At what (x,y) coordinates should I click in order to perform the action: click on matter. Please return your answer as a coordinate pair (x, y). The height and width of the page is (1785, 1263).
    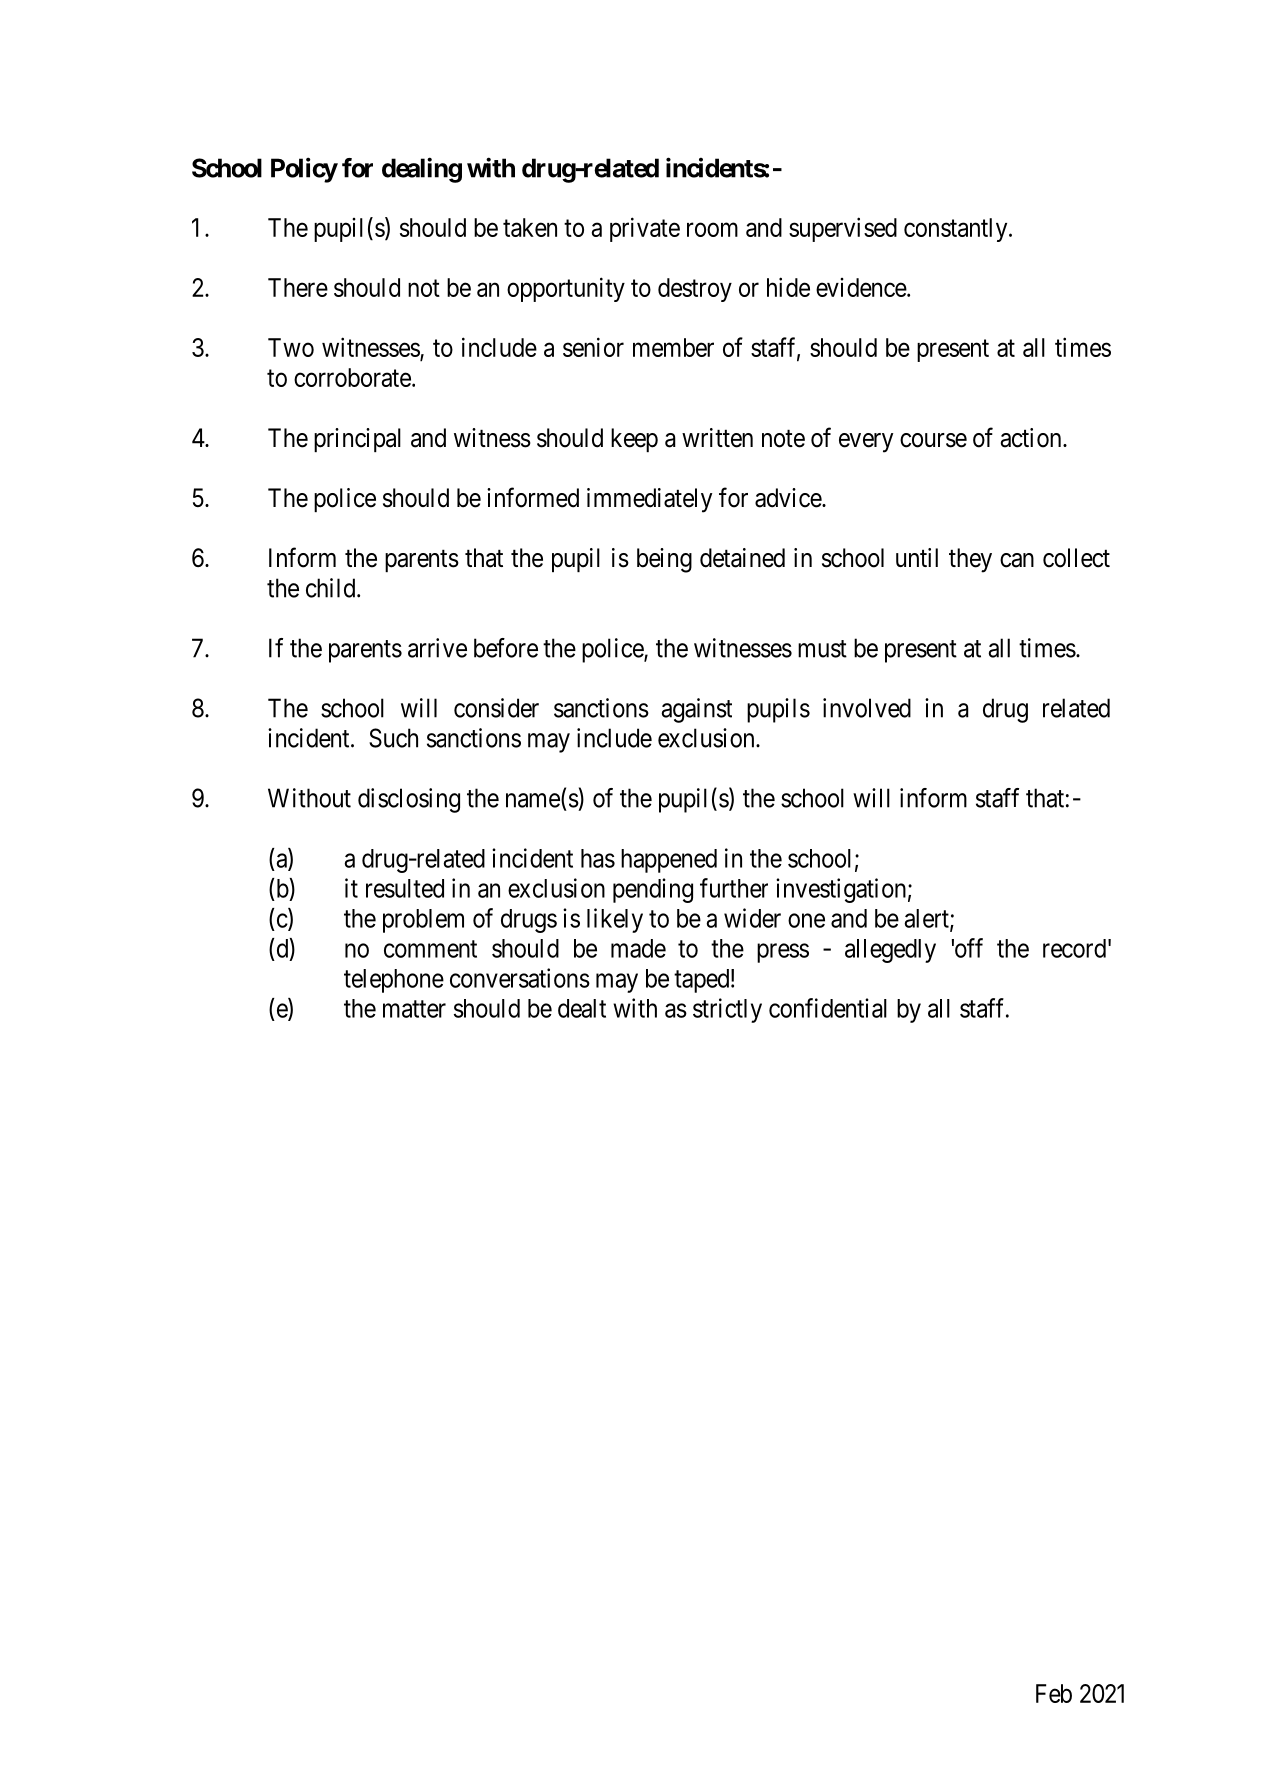
    Looking at the image, I should click on (414, 1009).
